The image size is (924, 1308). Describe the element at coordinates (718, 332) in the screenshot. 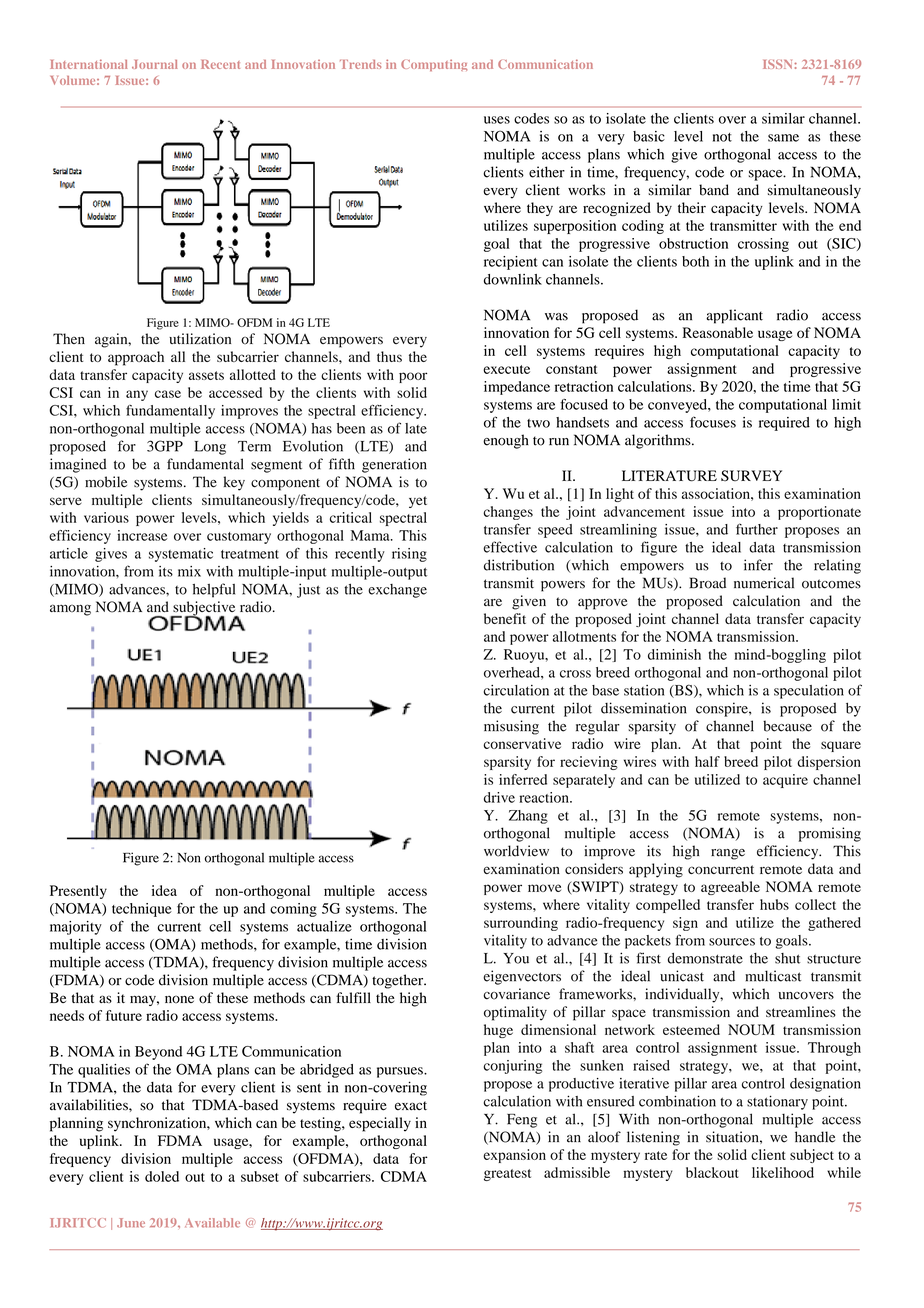

I see `Reasonable` at that location.
